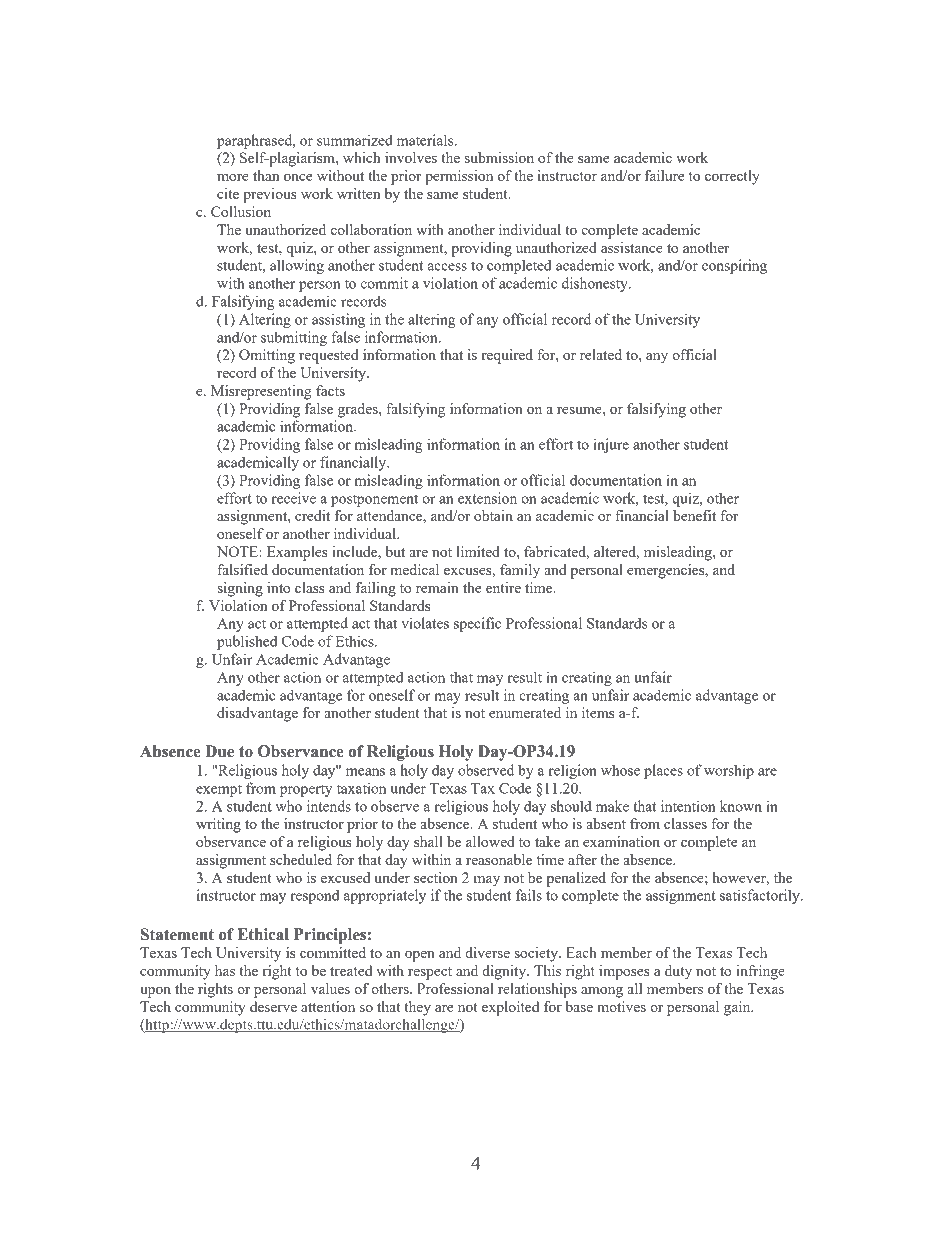 Image resolution: width=952 pixels, height=1233 pixels. I want to click on more, so click(233, 177).
